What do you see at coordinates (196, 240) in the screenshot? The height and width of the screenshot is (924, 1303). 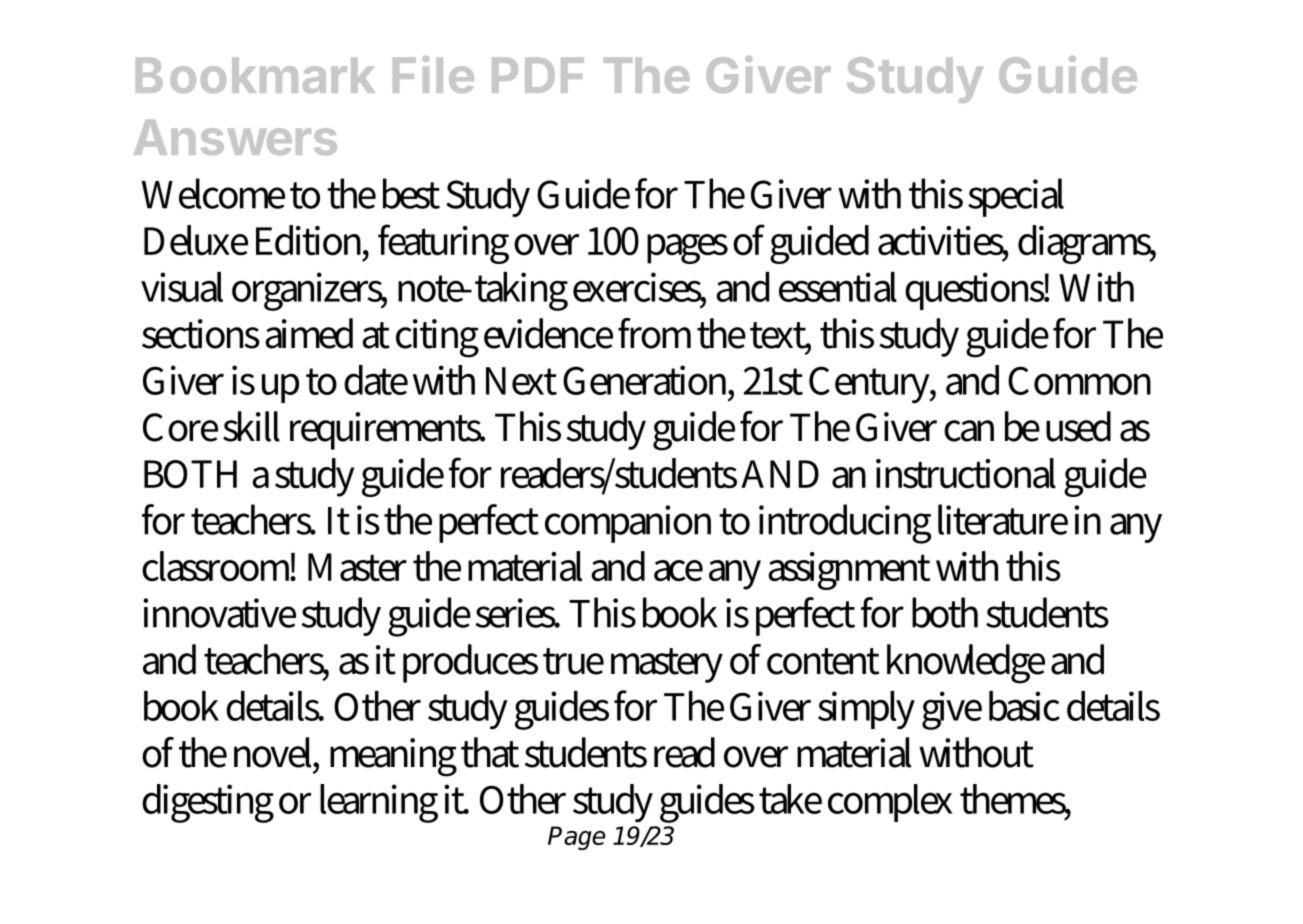 I see `Deluxe` at bounding box center [196, 240].
